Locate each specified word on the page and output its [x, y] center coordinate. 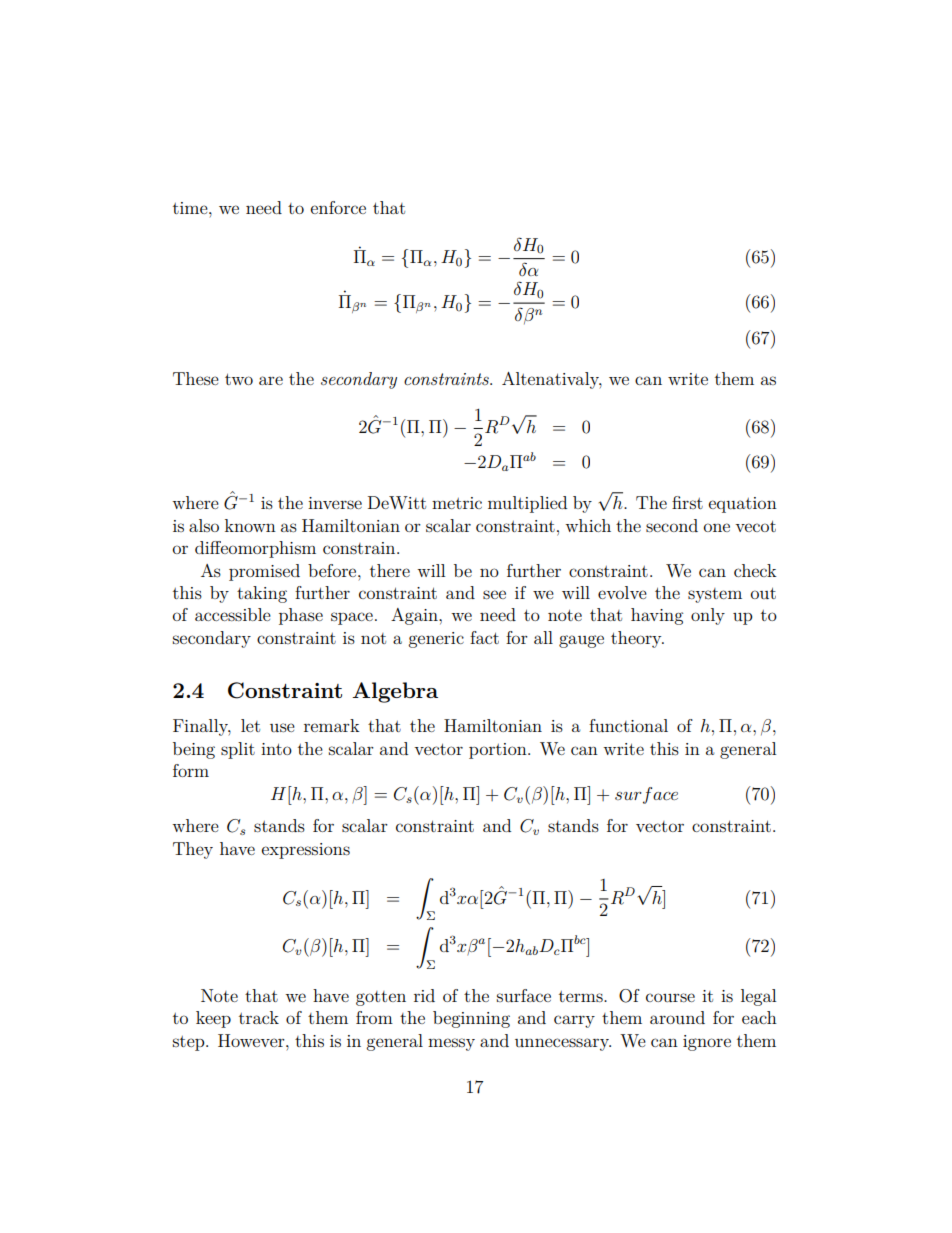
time [191, 208]
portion [499, 751]
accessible [233, 614]
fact [484, 637]
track [259, 1017]
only [708, 616]
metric [457, 503]
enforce [338, 207]
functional [628, 725]
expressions [306, 851]
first [687, 502]
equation [743, 505]
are [271, 380]
